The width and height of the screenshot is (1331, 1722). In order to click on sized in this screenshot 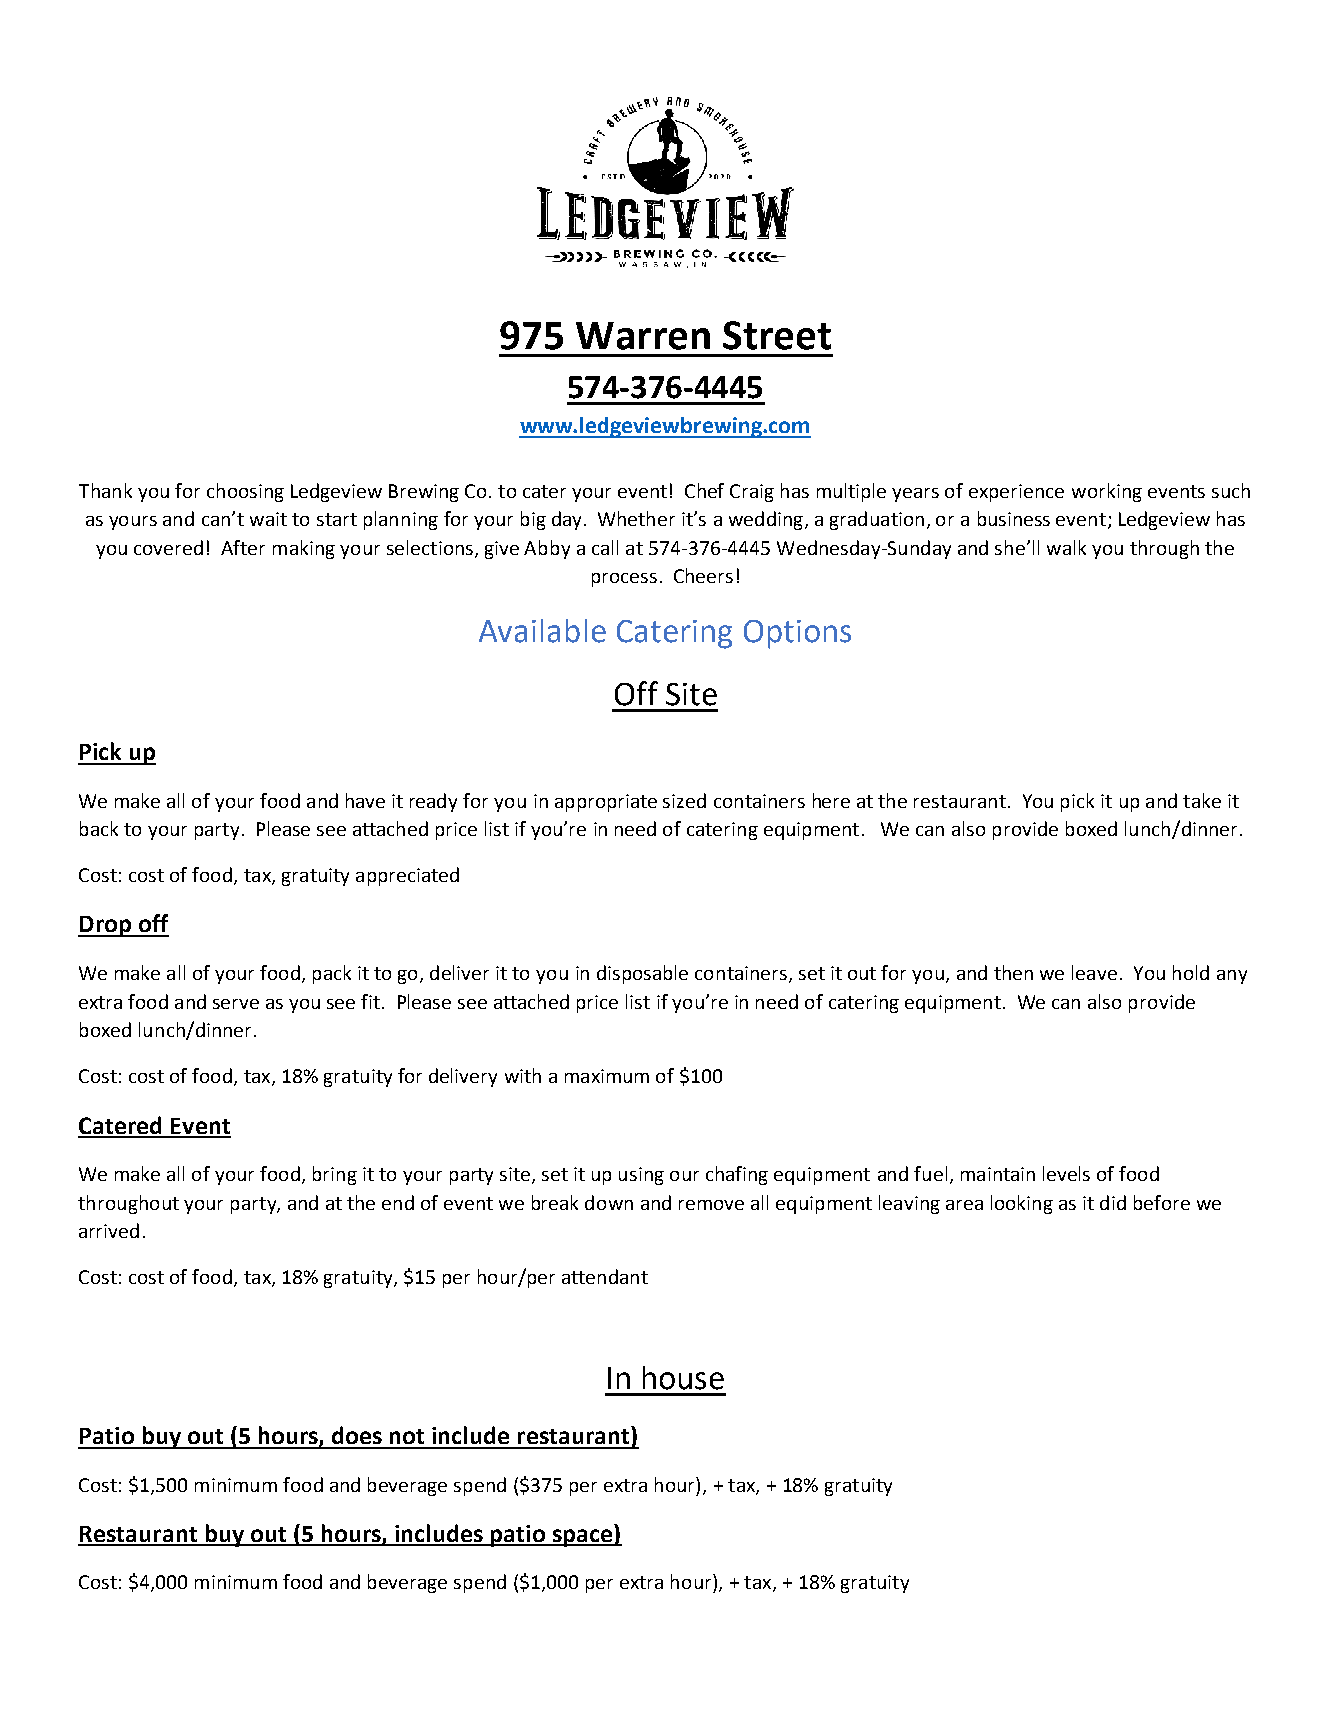, I will do `click(684, 800)`.
